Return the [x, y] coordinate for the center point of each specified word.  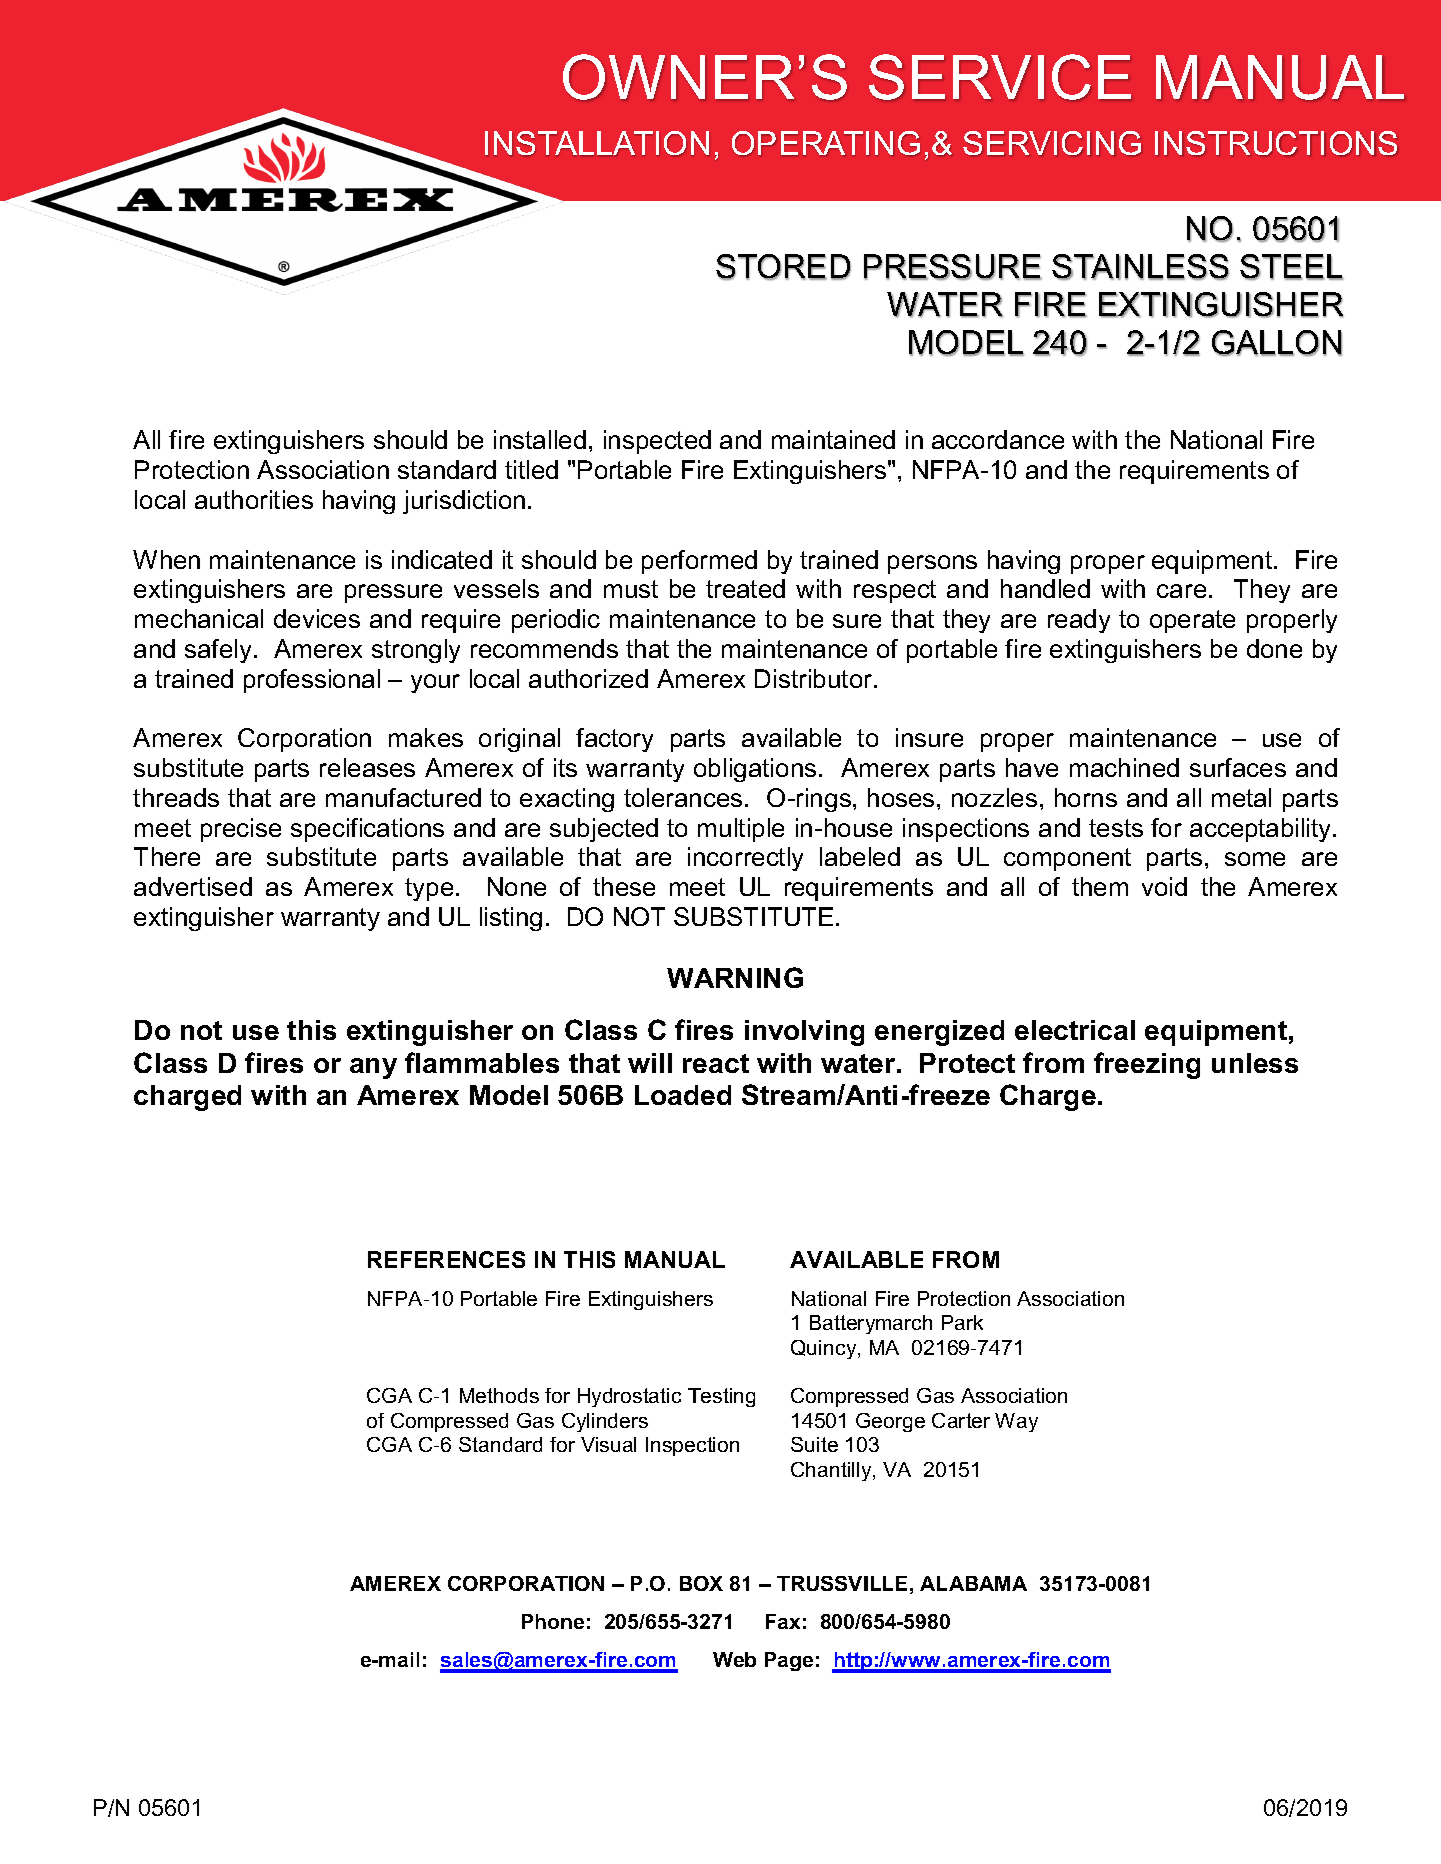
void [1164, 886]
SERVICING [1052, 143]
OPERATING [826, 143]
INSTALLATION [597, 143]
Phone [553, 1621]
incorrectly [745, 859]
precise [241, 830]
